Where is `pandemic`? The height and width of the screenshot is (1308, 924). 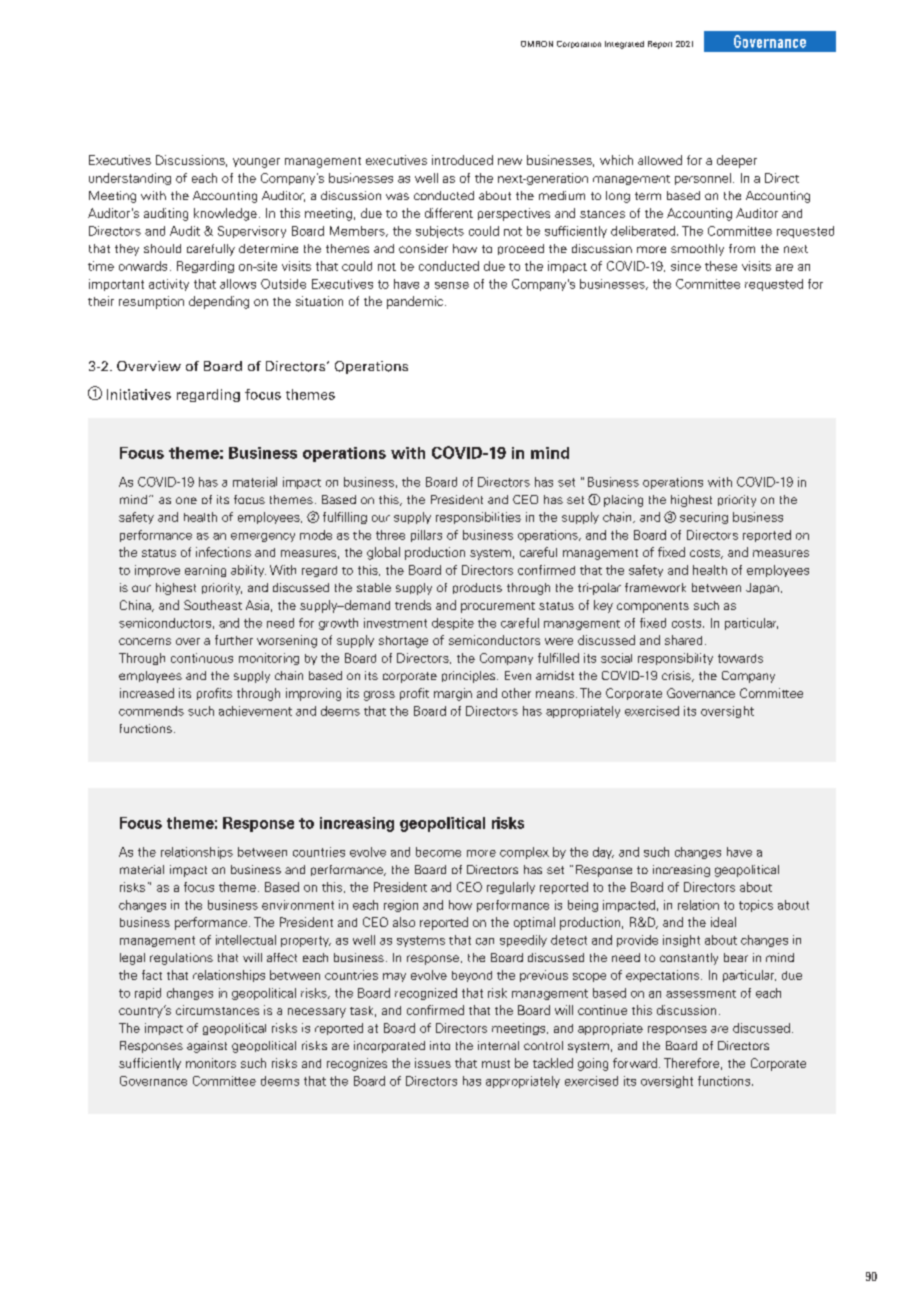 pandemic is located at coordinates (415, 302).
